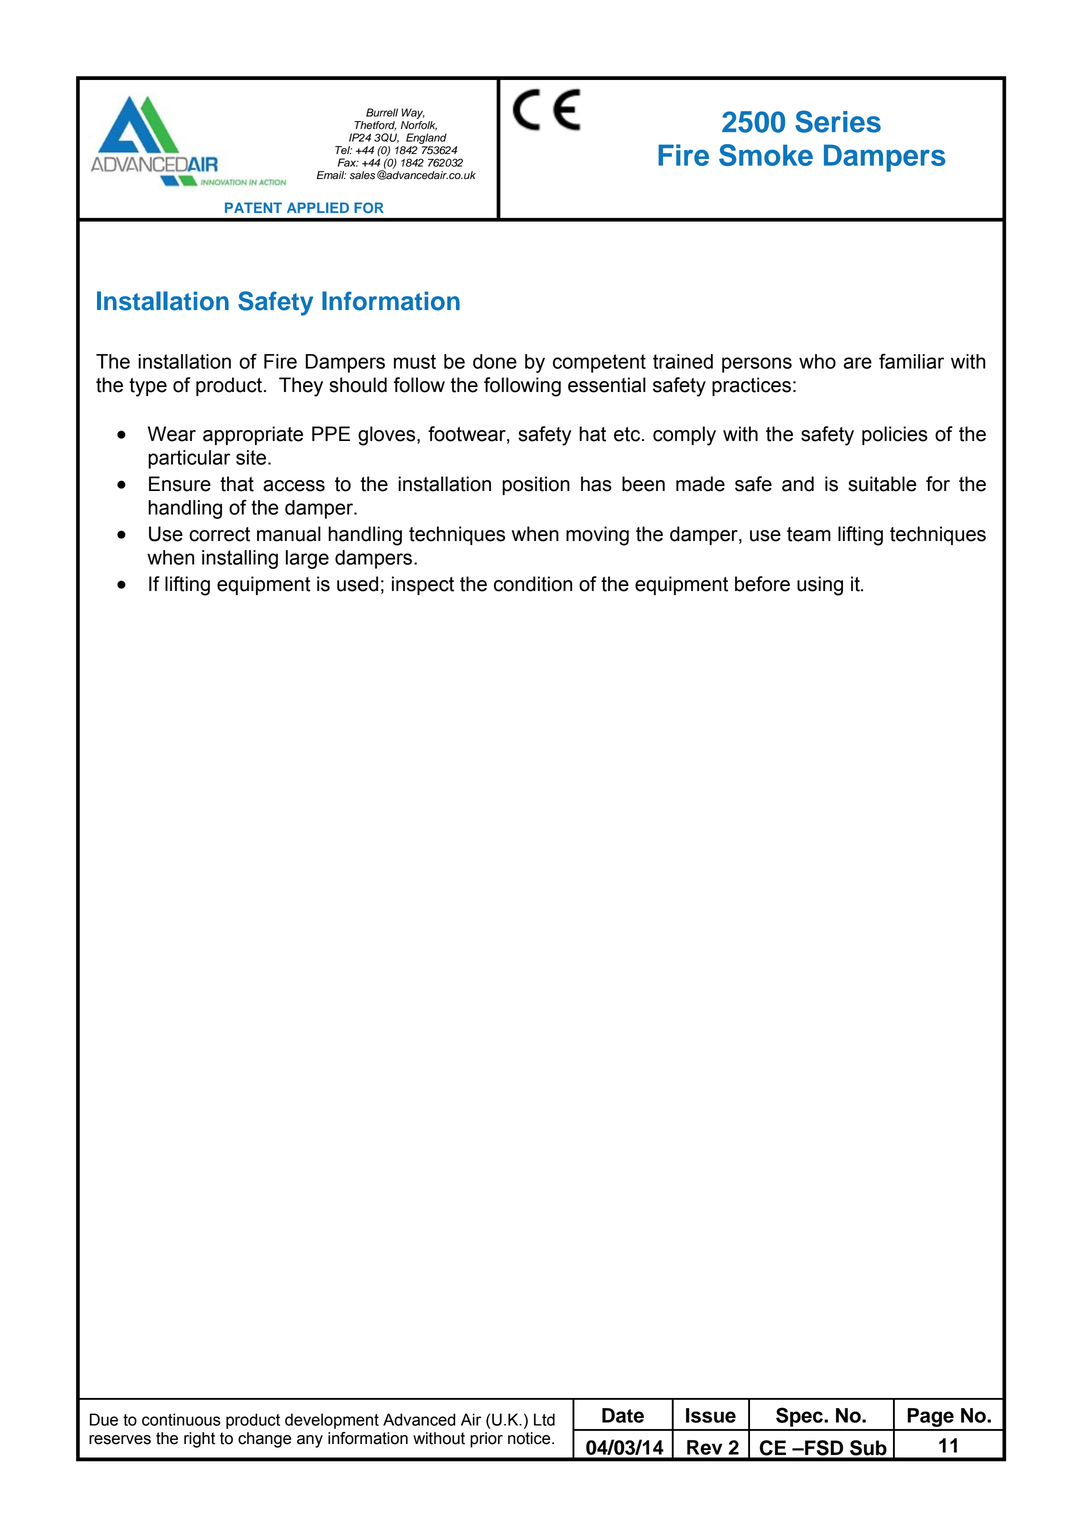 This screenshot has height=1535, width=1085. What do you see at coordinates (240, 559) in the screenshot?
I see `installing` at bounding box center [240, 559].
